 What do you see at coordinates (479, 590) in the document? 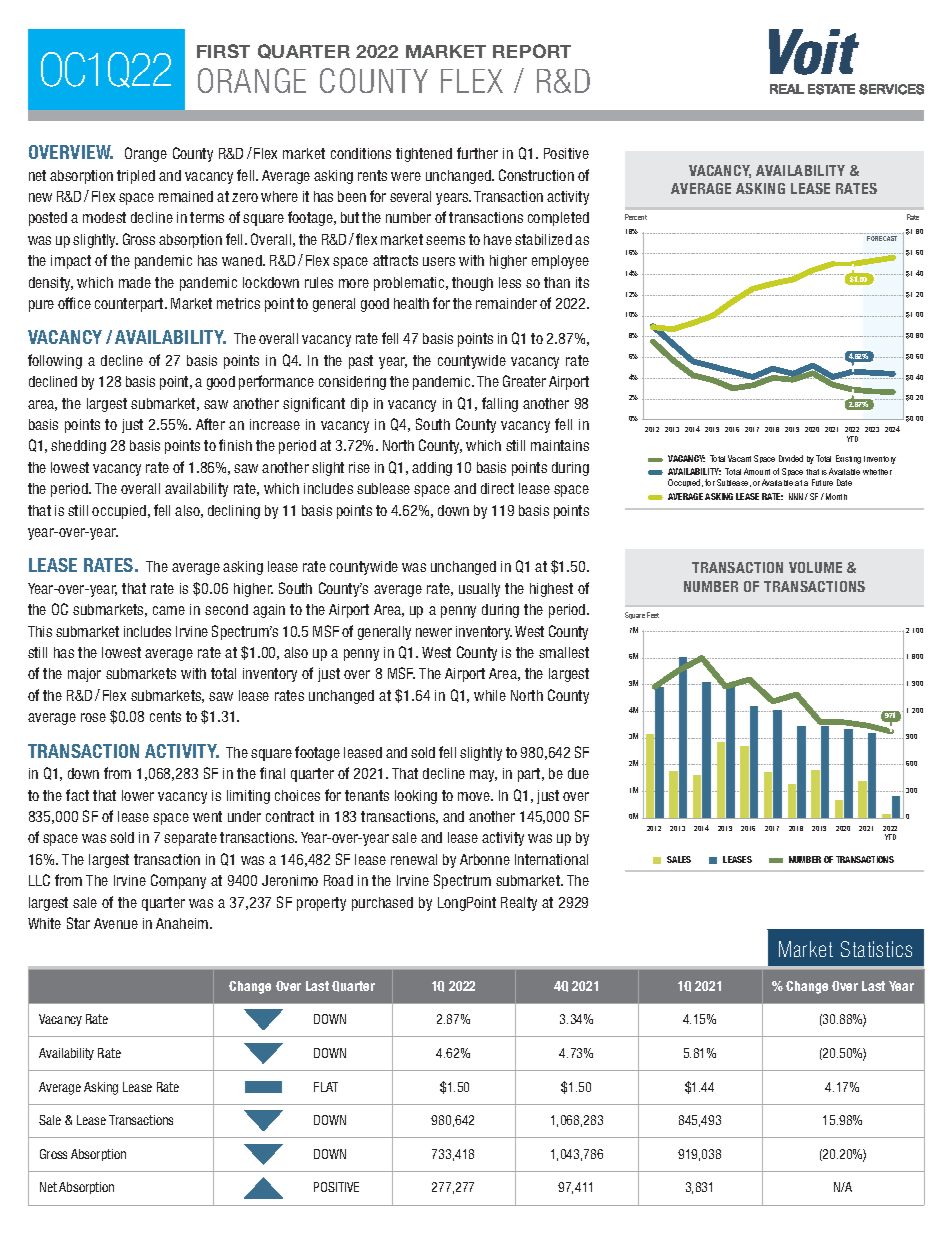
I see `usually` at bounding box center [479, 590].
